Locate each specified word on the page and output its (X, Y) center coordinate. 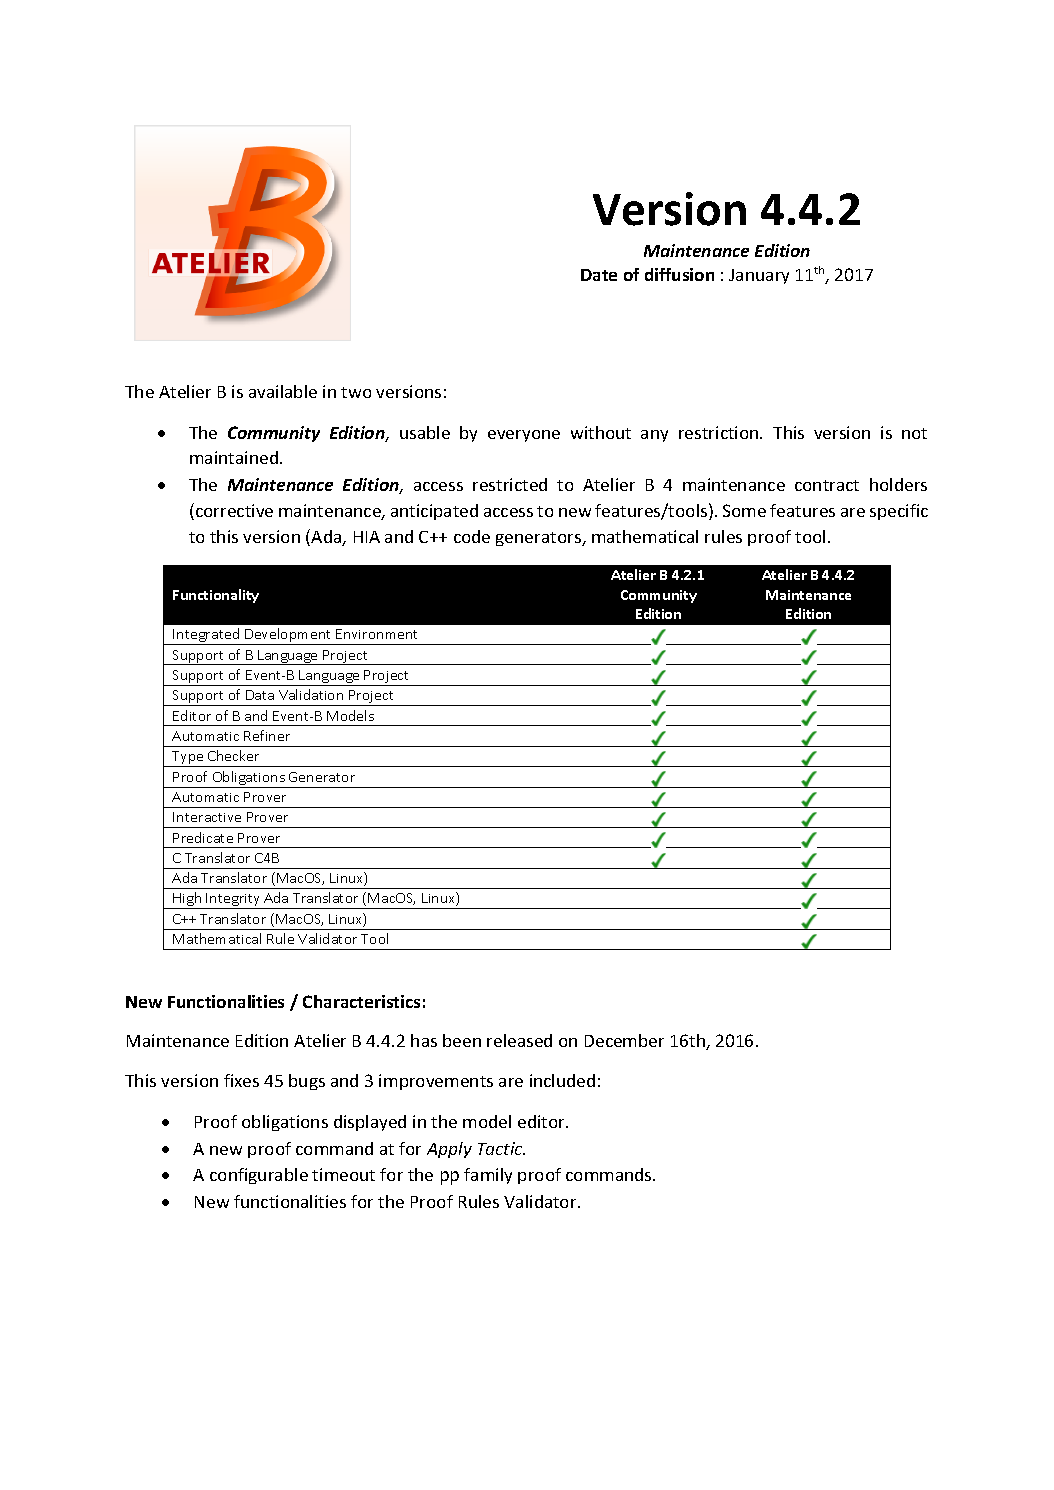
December (624, 1040)
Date (599, 275)
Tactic (501, 1148)
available (283, 391)
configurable (259, 1176)
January (759, 276)
